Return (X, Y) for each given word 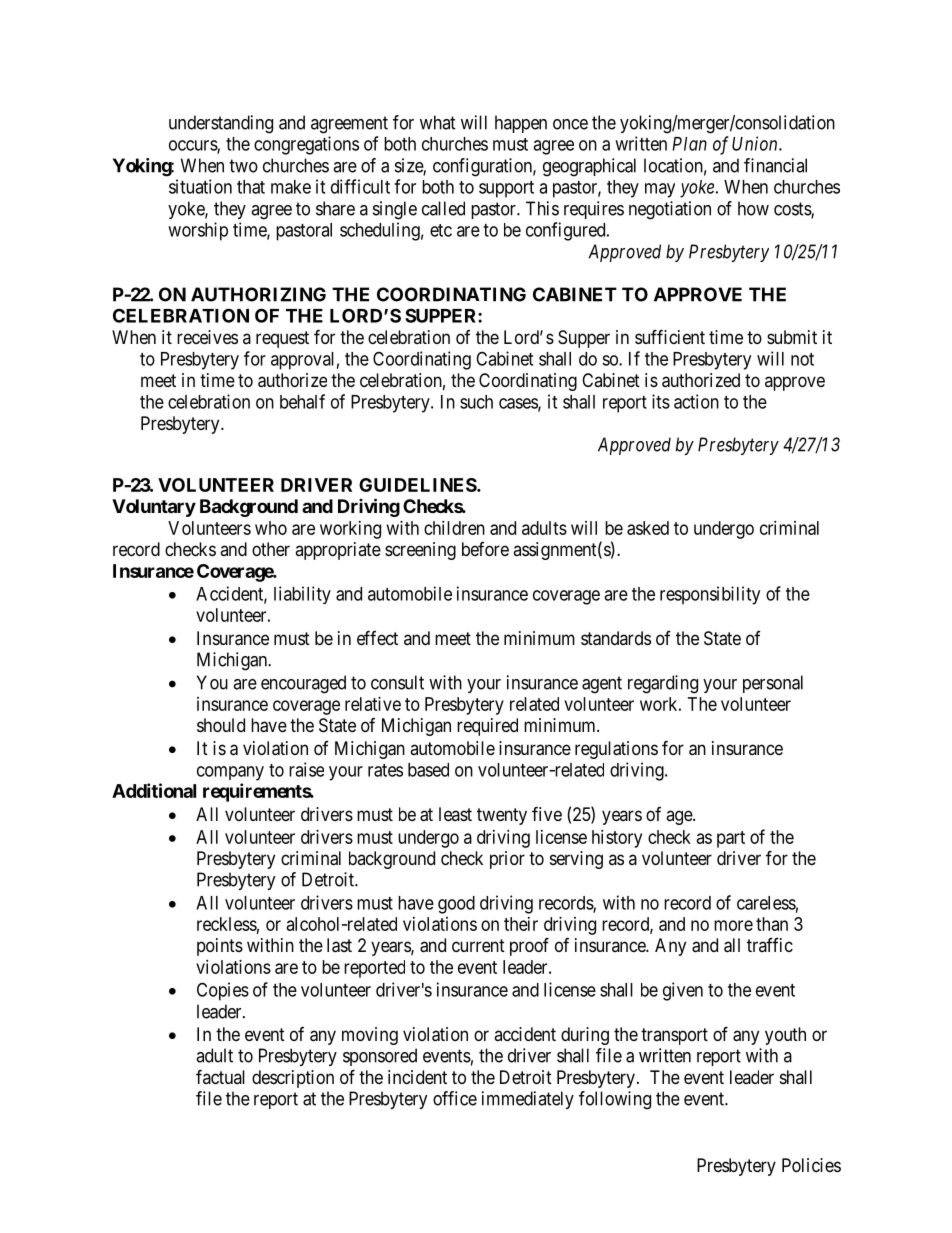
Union (756, 143)
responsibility (710, 595)
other (271, 549)
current (478, 945)
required (487, 727)
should (221, 725)
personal (773, 684)
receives (207, 337)
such (476, 402)
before (485, 549)
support (506, 189)
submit (792, 337)
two (243, 166)
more (733, 925)
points (220, 947)
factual (220, 1076)
